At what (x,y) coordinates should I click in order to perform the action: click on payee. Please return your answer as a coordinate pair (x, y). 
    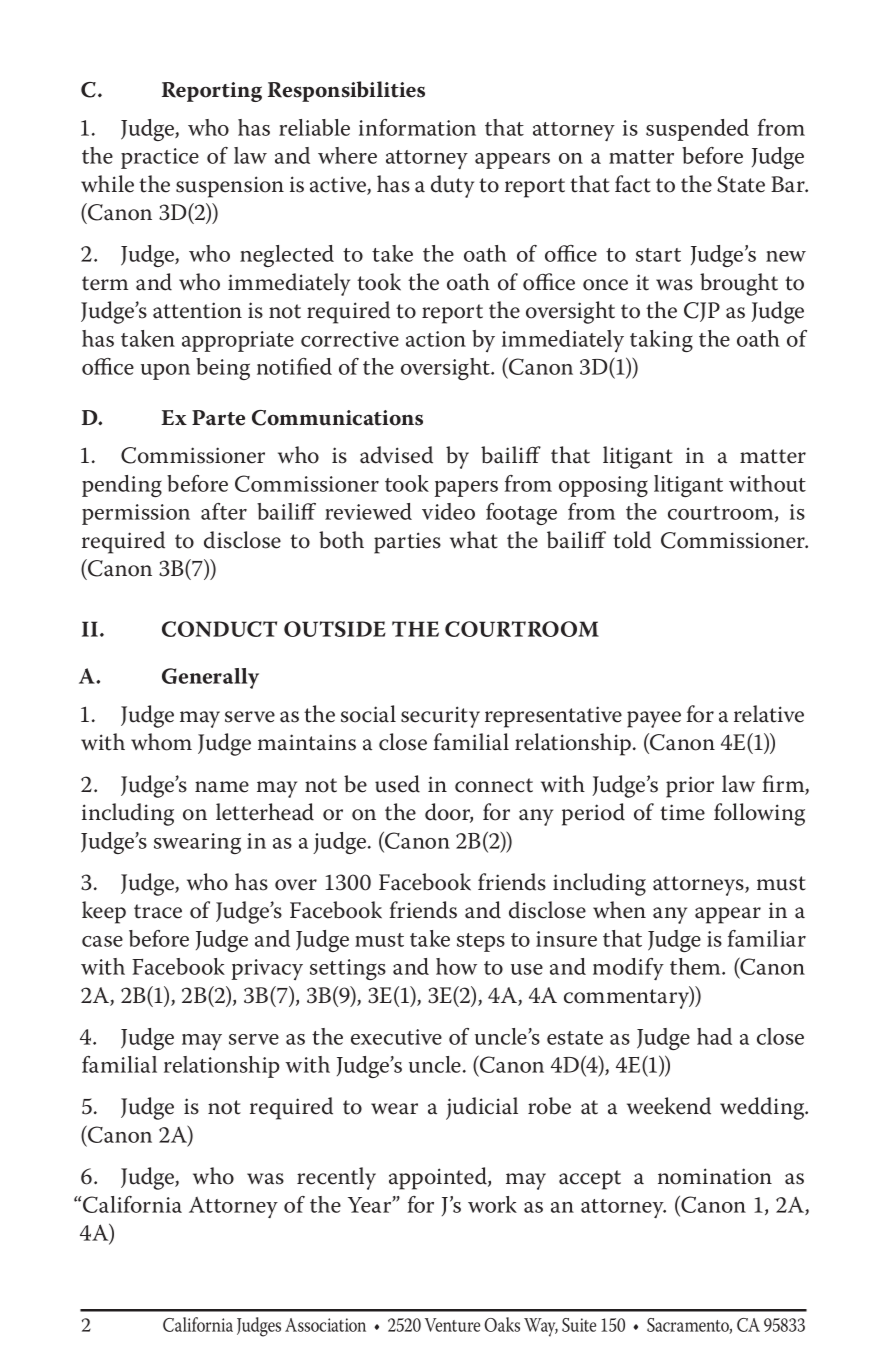
    Looking at the image, I should click on (654, 719).
